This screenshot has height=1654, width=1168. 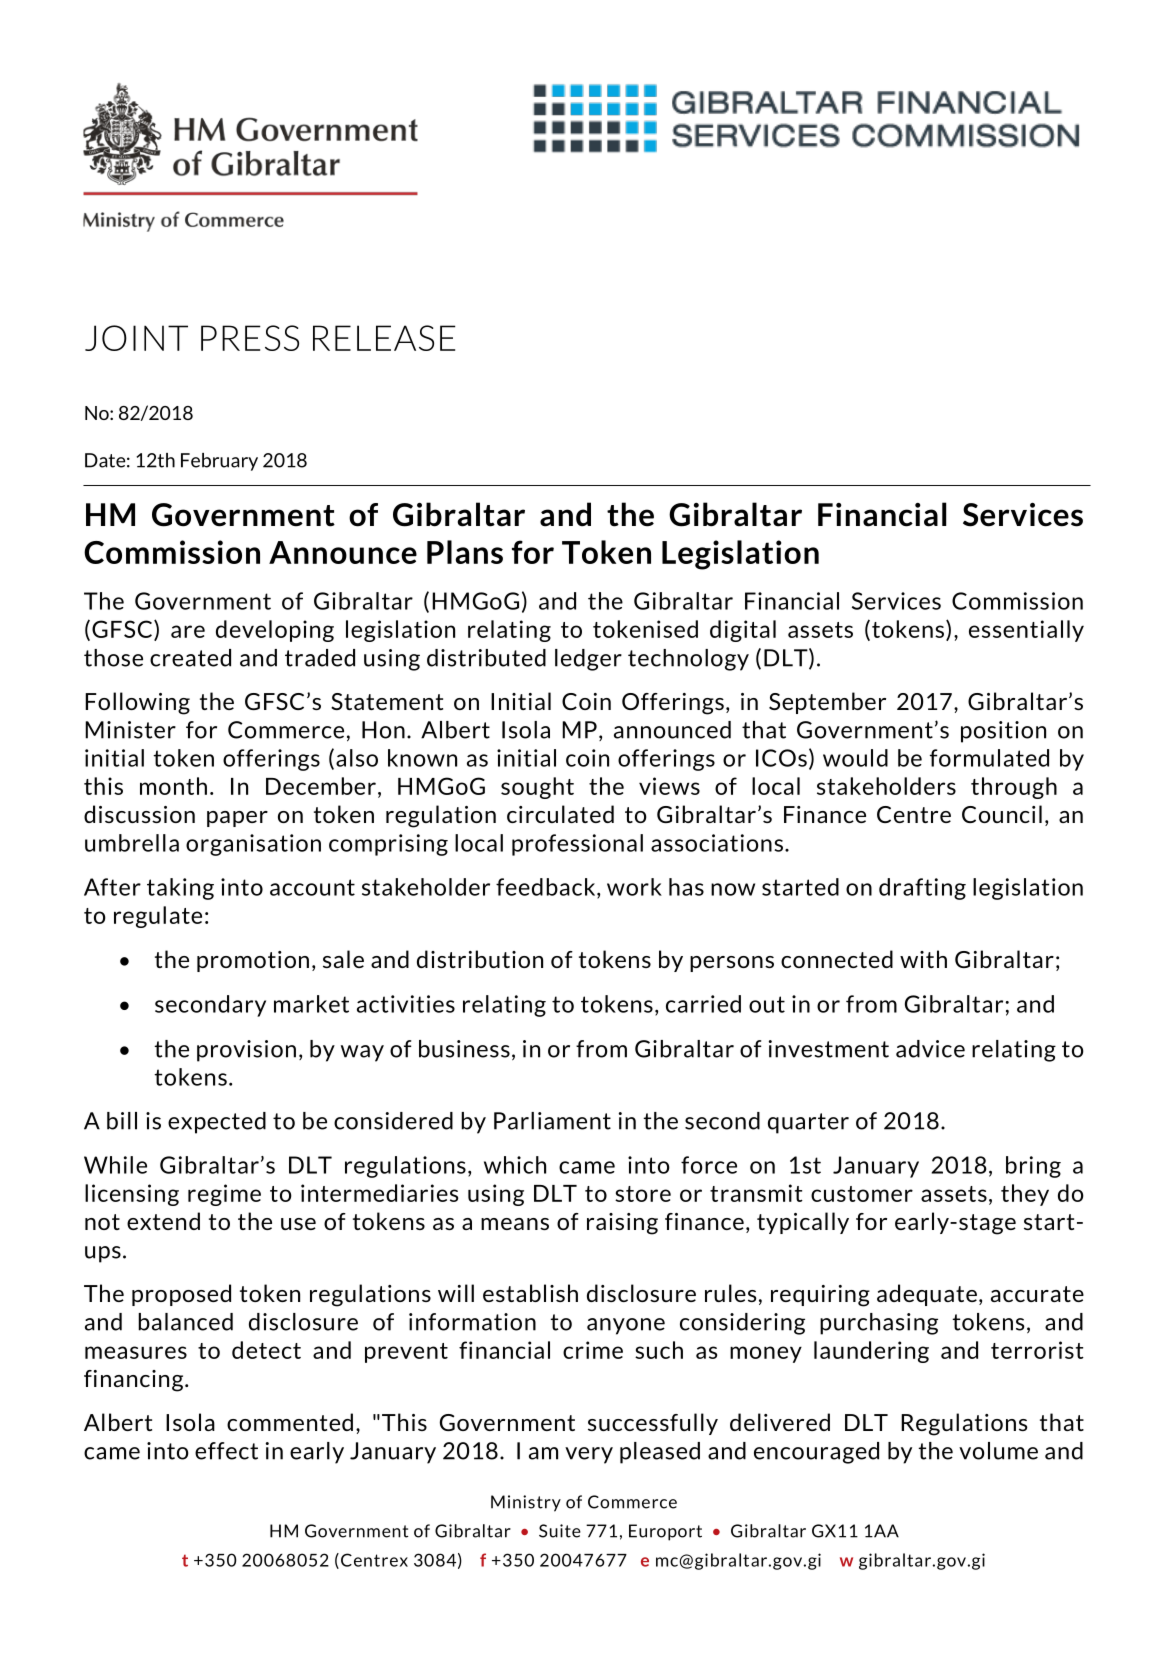 I want to click on RELEASE, so click(x=384, y=338).
